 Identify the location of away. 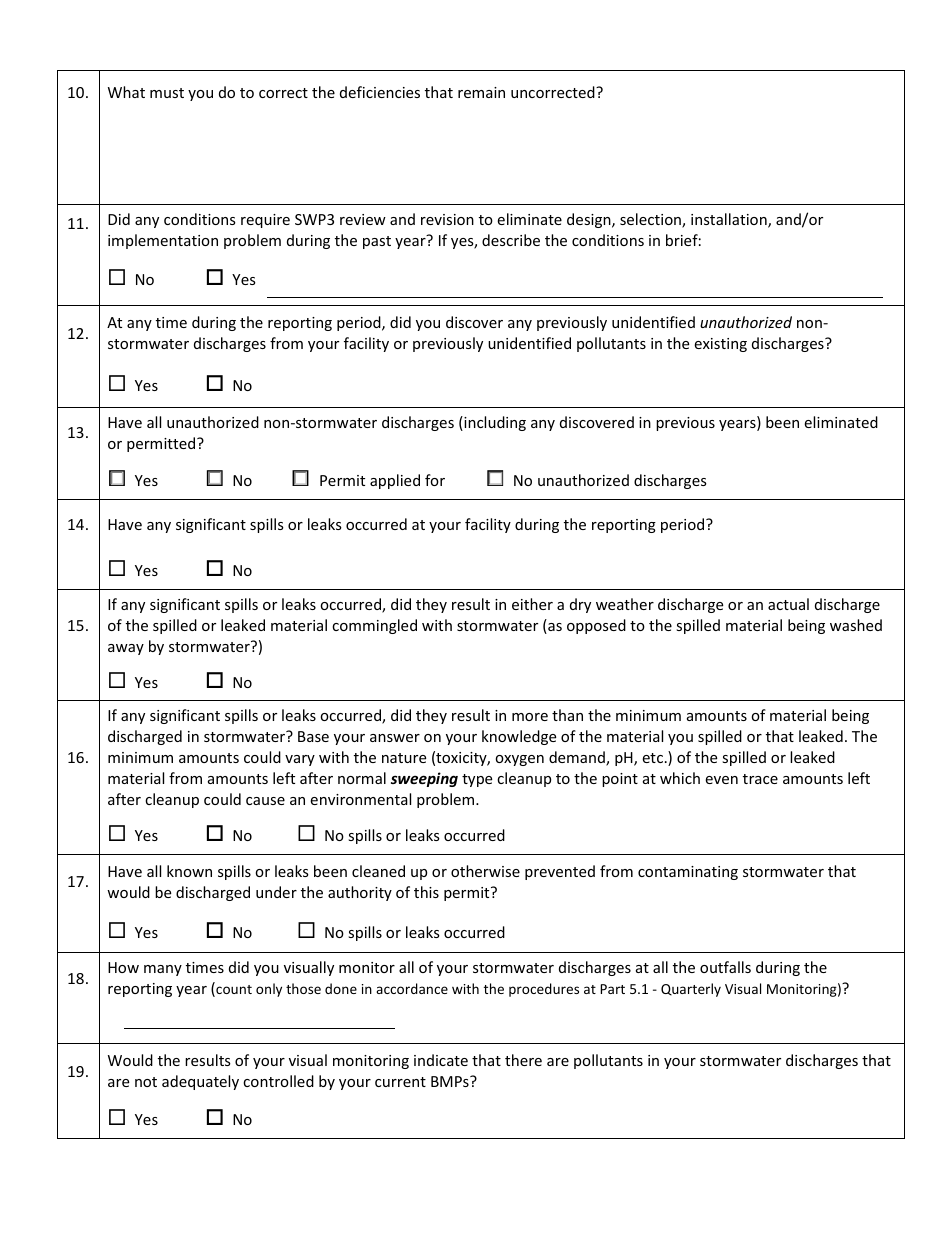
(126, 649).
